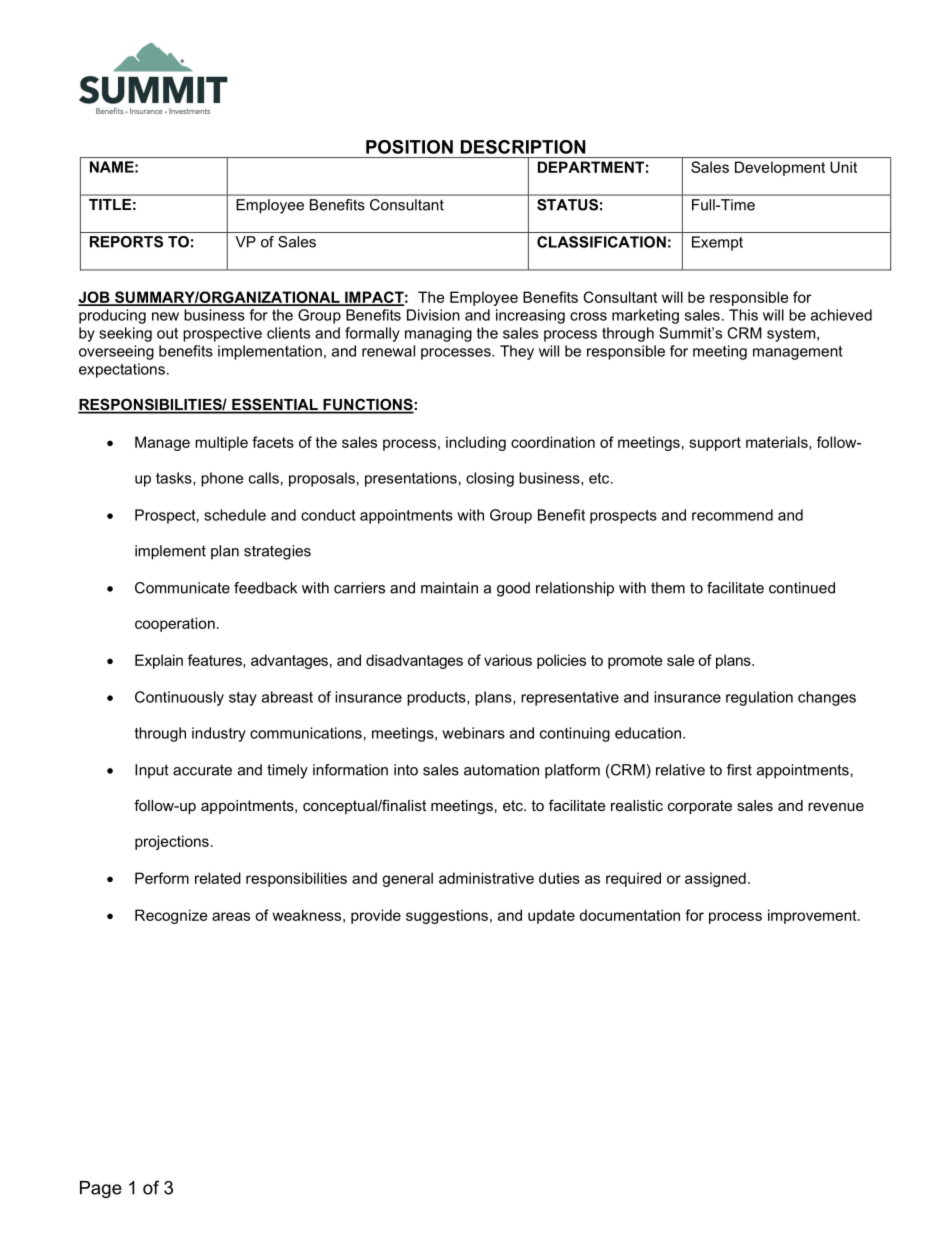  I want to click on support, so click(715, 444).
